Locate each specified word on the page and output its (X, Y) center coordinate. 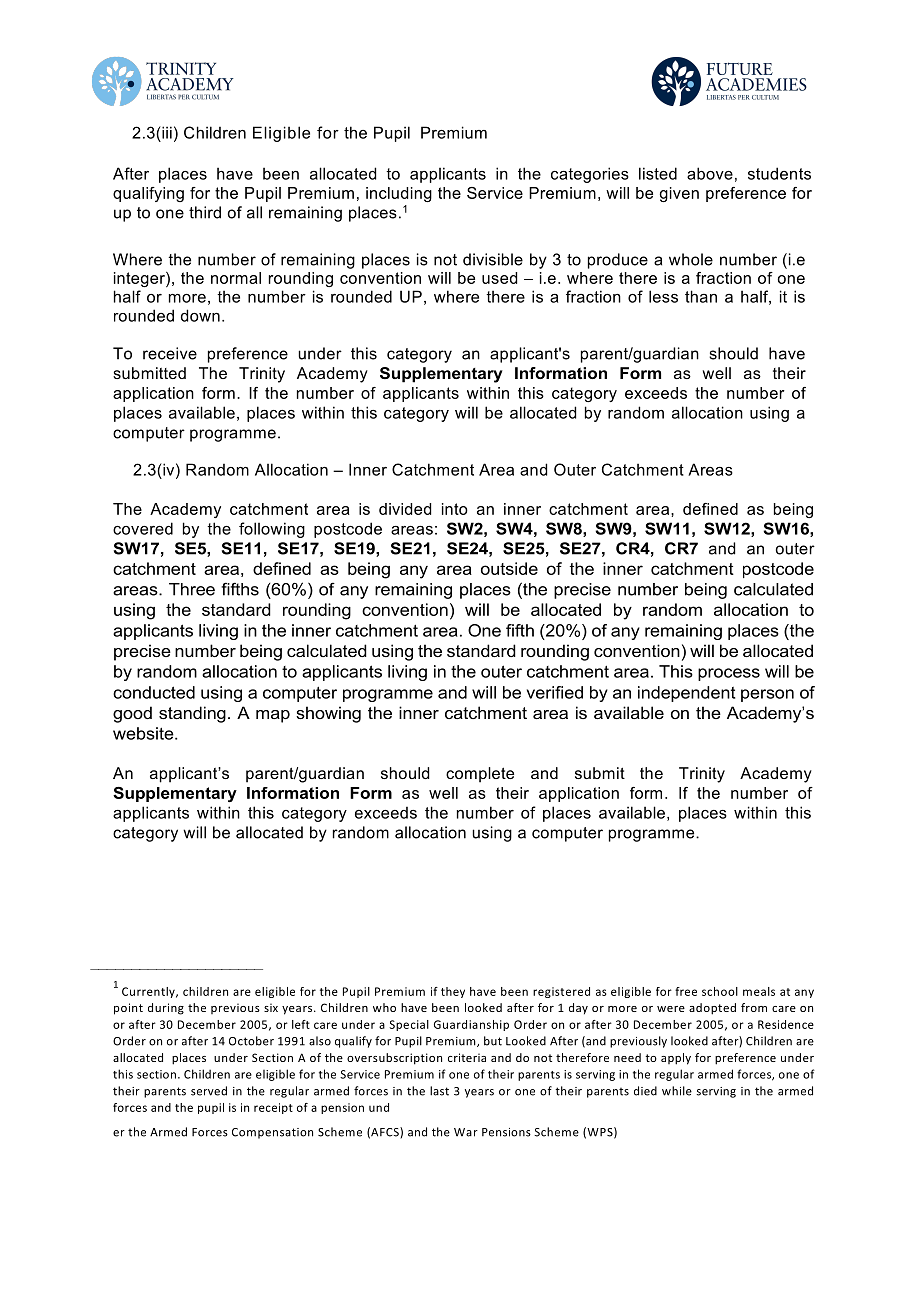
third (205, 212)
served (209, 1091)
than (701, 296)
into (455, 509)
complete (480, 775)
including (399, 194)
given (679, 194)
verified (555, 692)
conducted (154, 692)
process (729, 674)
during (166, 1009)
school (720, 991)
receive (170, 353)
